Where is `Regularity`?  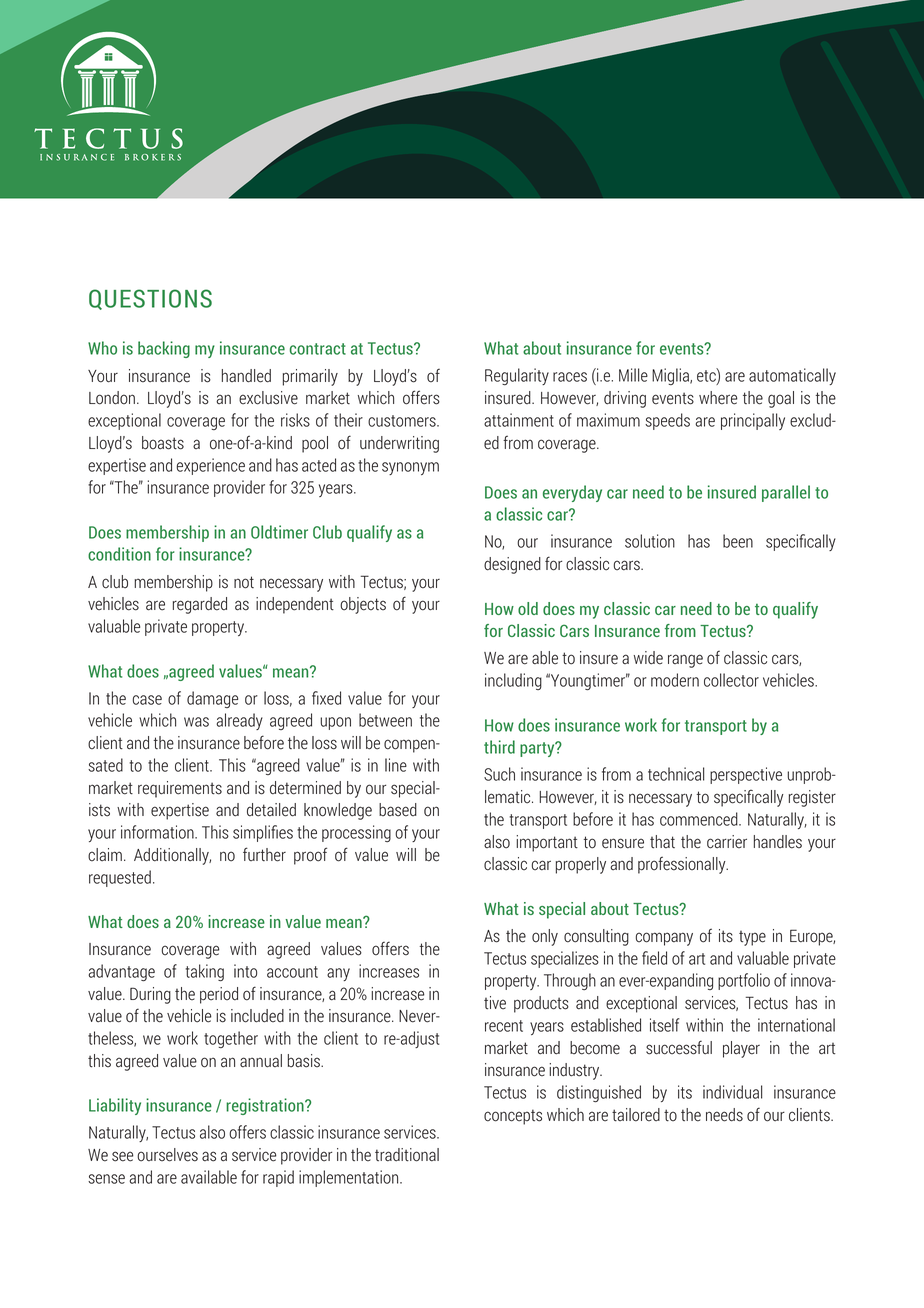
Regularity is located at coordinates (517, 376).
